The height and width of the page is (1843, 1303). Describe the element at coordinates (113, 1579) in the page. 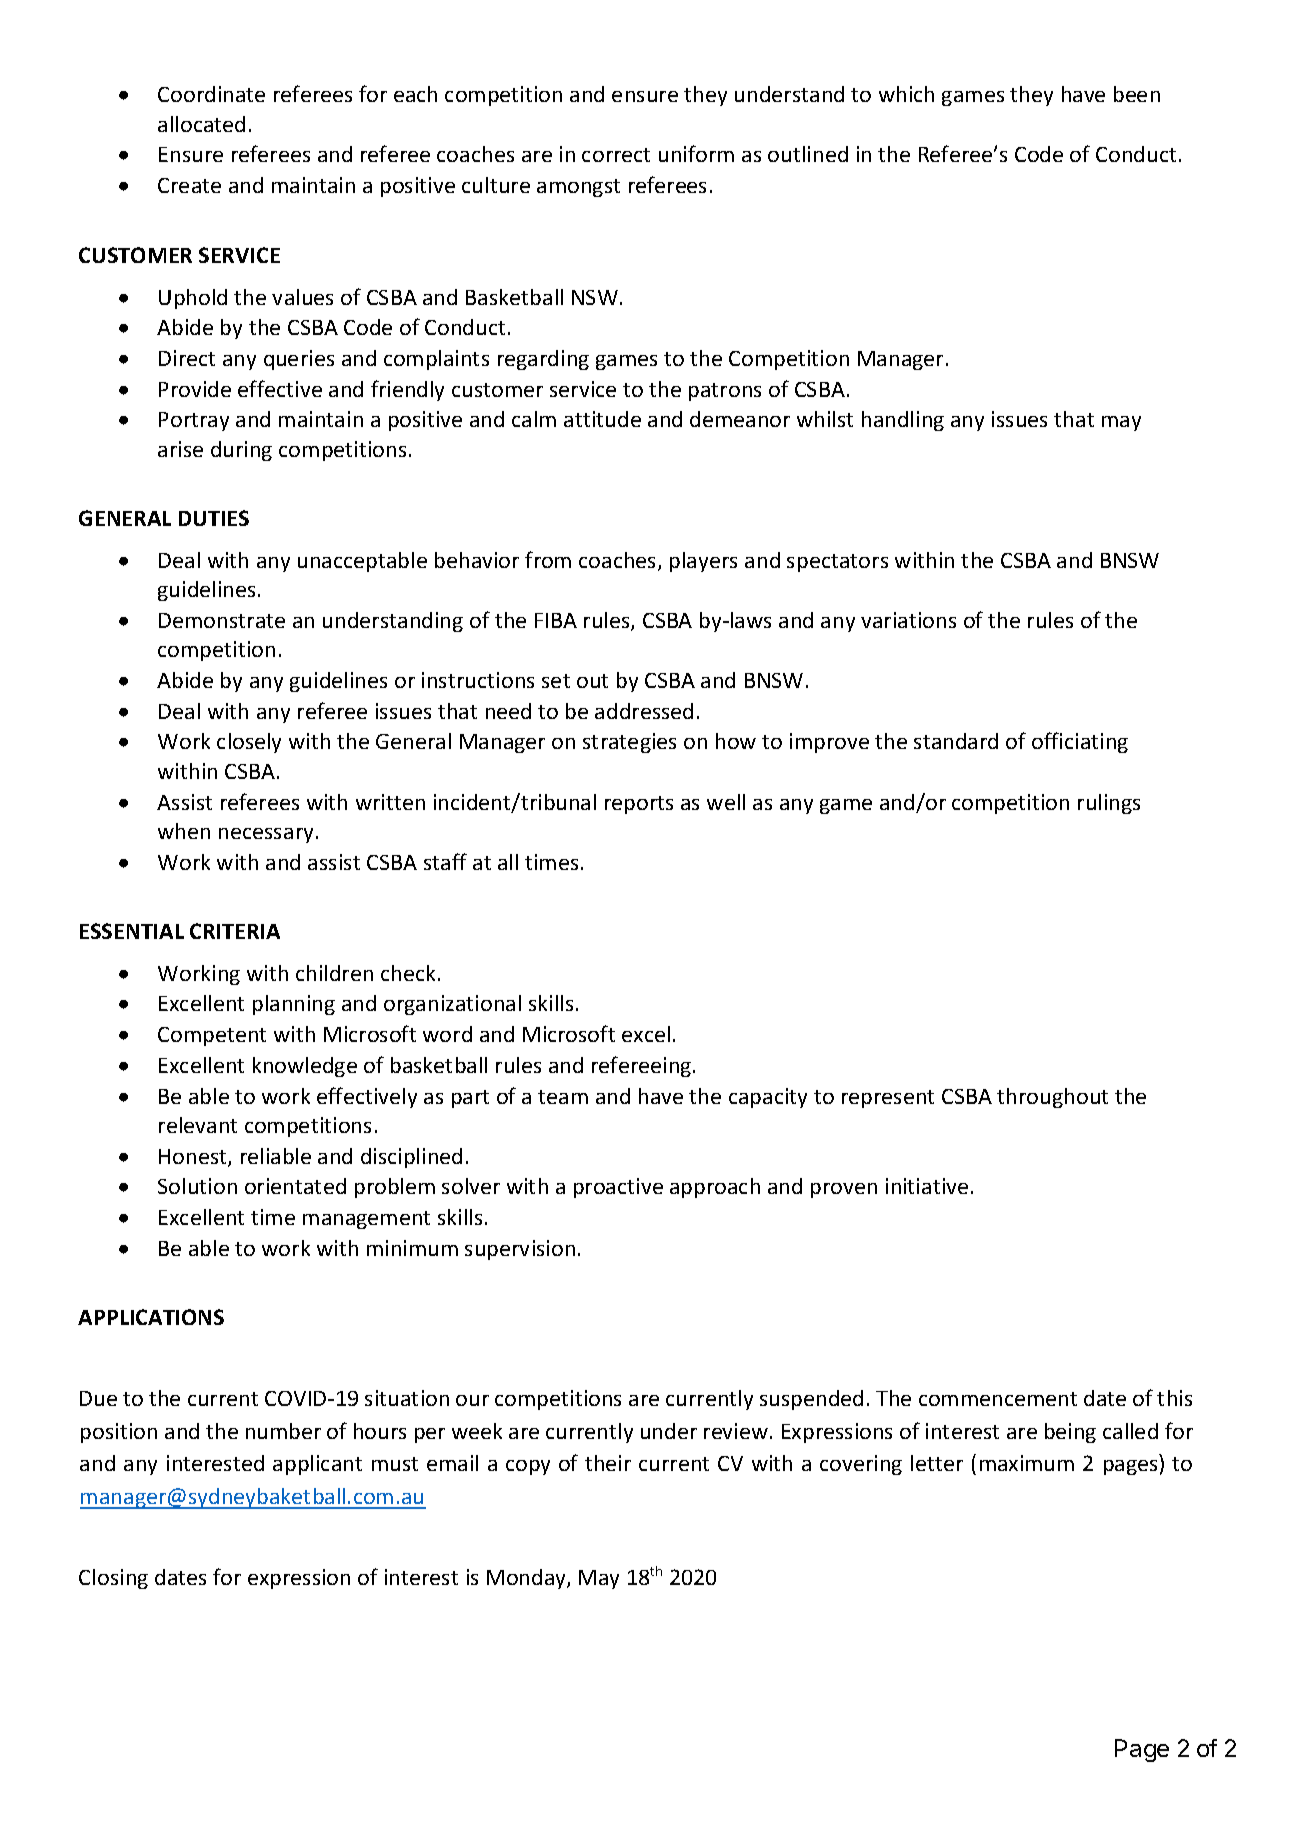

I see `Closing` at that location.
